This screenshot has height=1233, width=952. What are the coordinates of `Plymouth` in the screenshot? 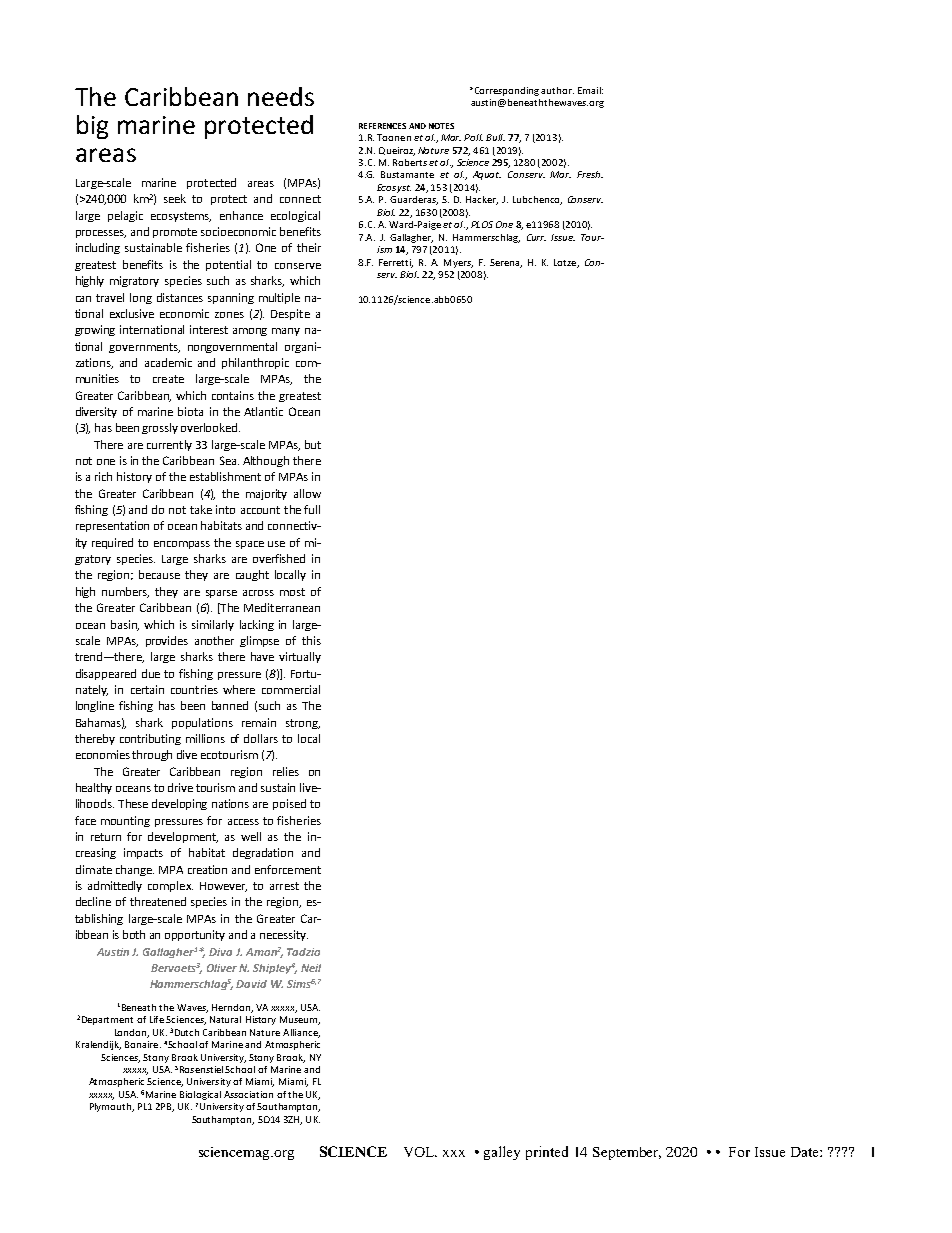 It's located at (112, 1107).
